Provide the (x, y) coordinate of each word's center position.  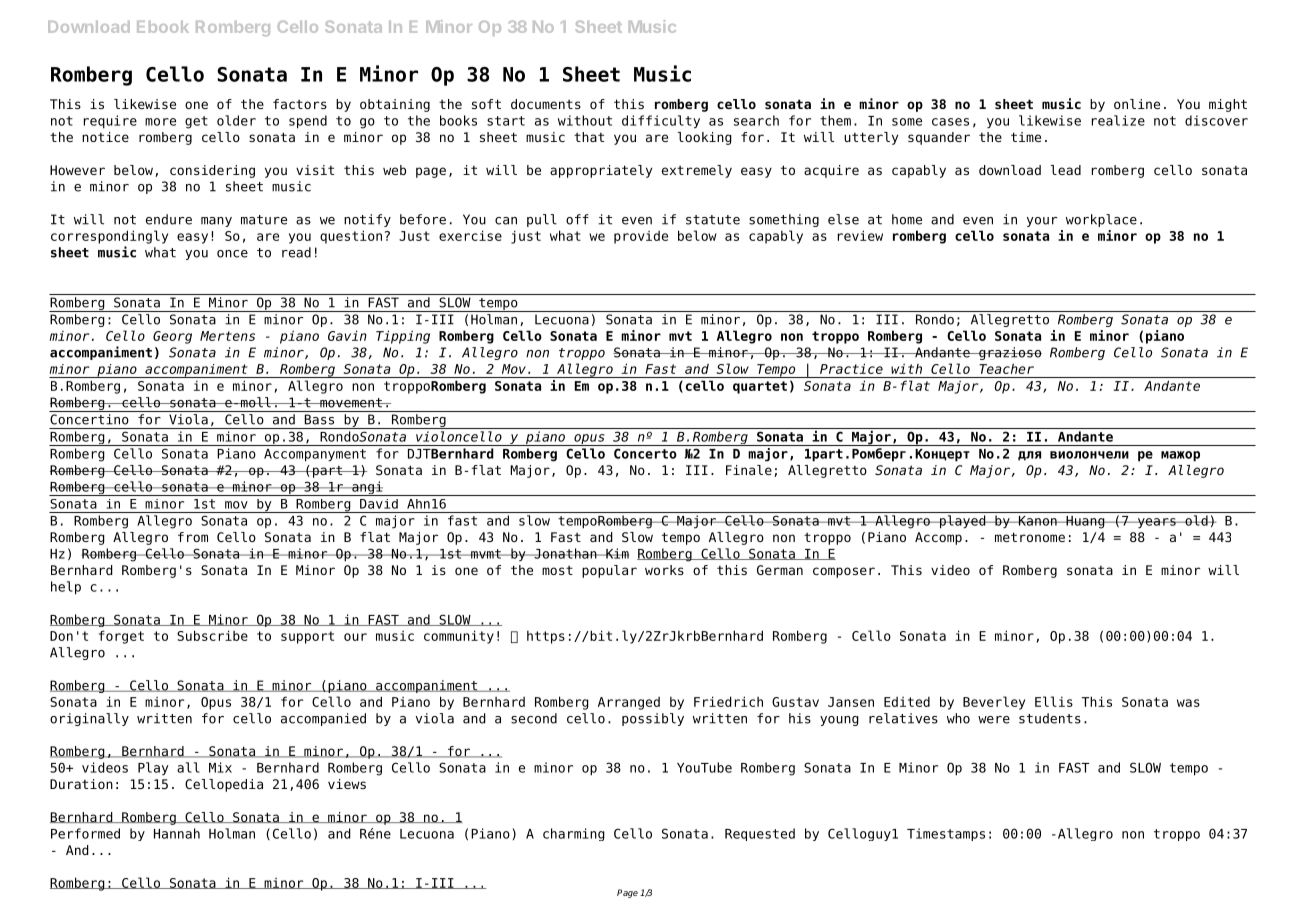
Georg (172, 337)
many (216, 222)
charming (574, 834)
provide (641, 237)
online (1137, 104)
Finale (749, 470)
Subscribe (212, 635)
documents (546, 104)
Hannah (177, 833)
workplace (1101, 220)
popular (609, 571)
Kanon (1038, 521)
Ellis (1054, 701)
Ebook (163, 27)
